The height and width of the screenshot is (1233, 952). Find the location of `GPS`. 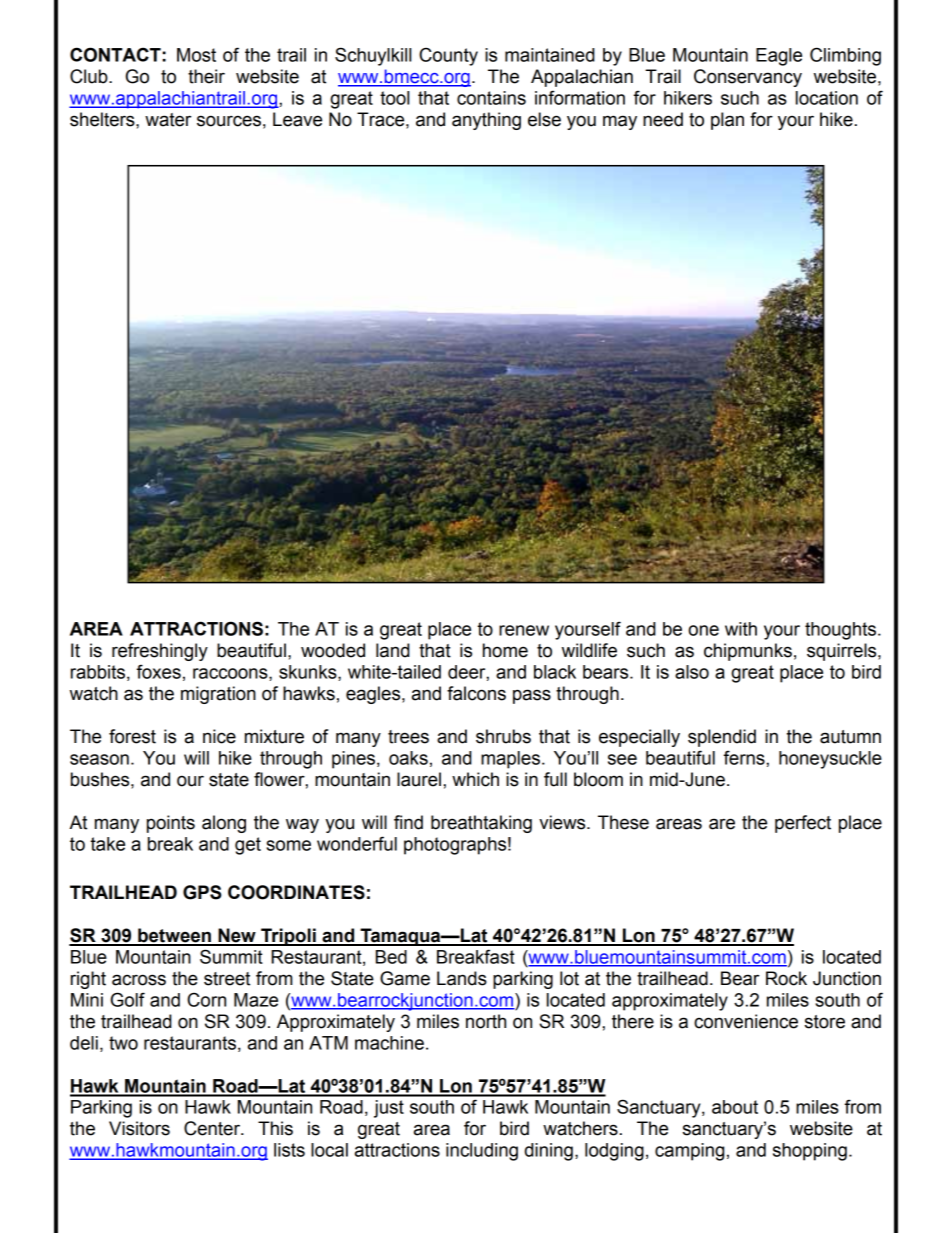

GPS is located at coordinates (202, 892).
